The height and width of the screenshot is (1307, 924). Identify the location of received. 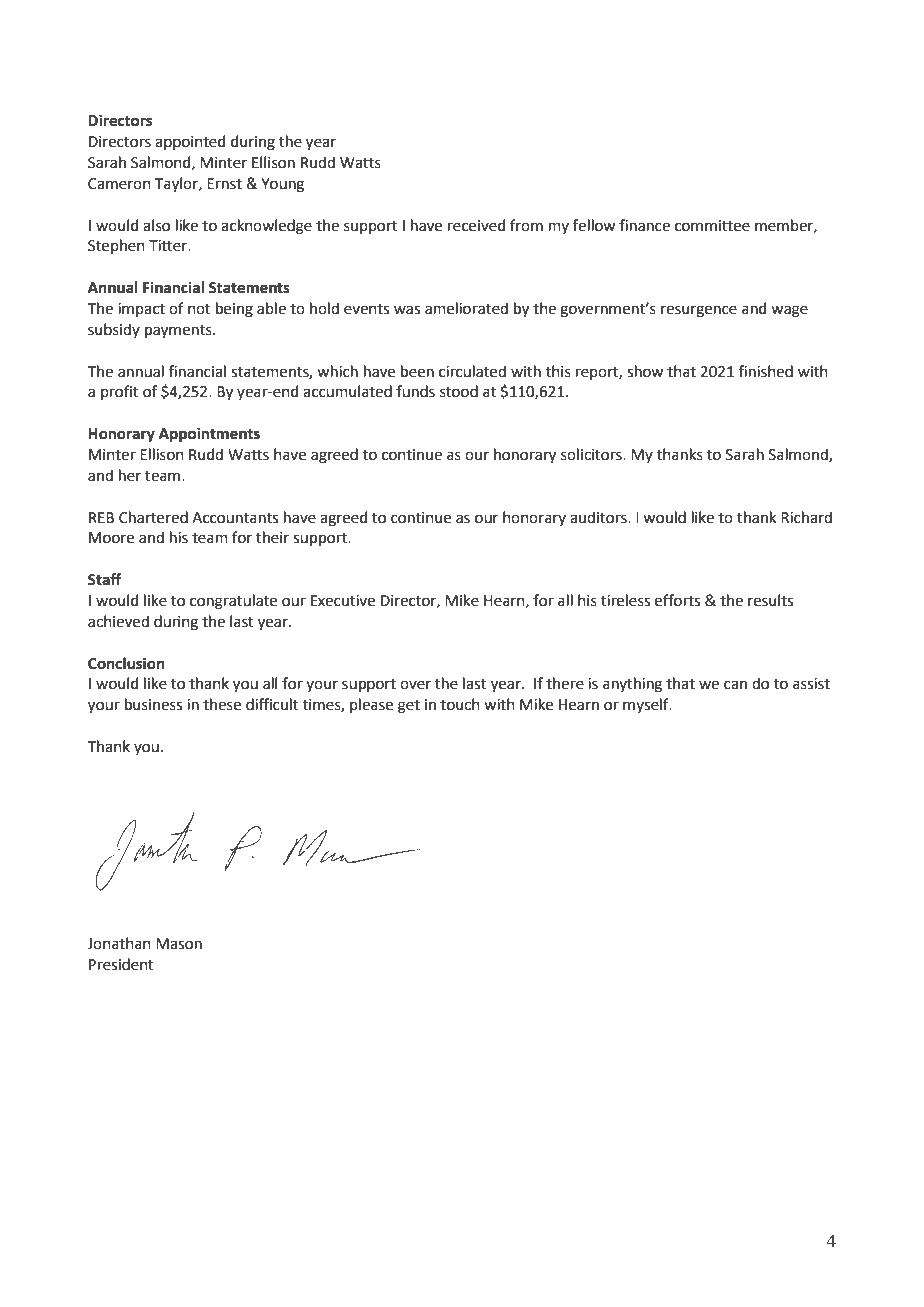
(477, 225).
